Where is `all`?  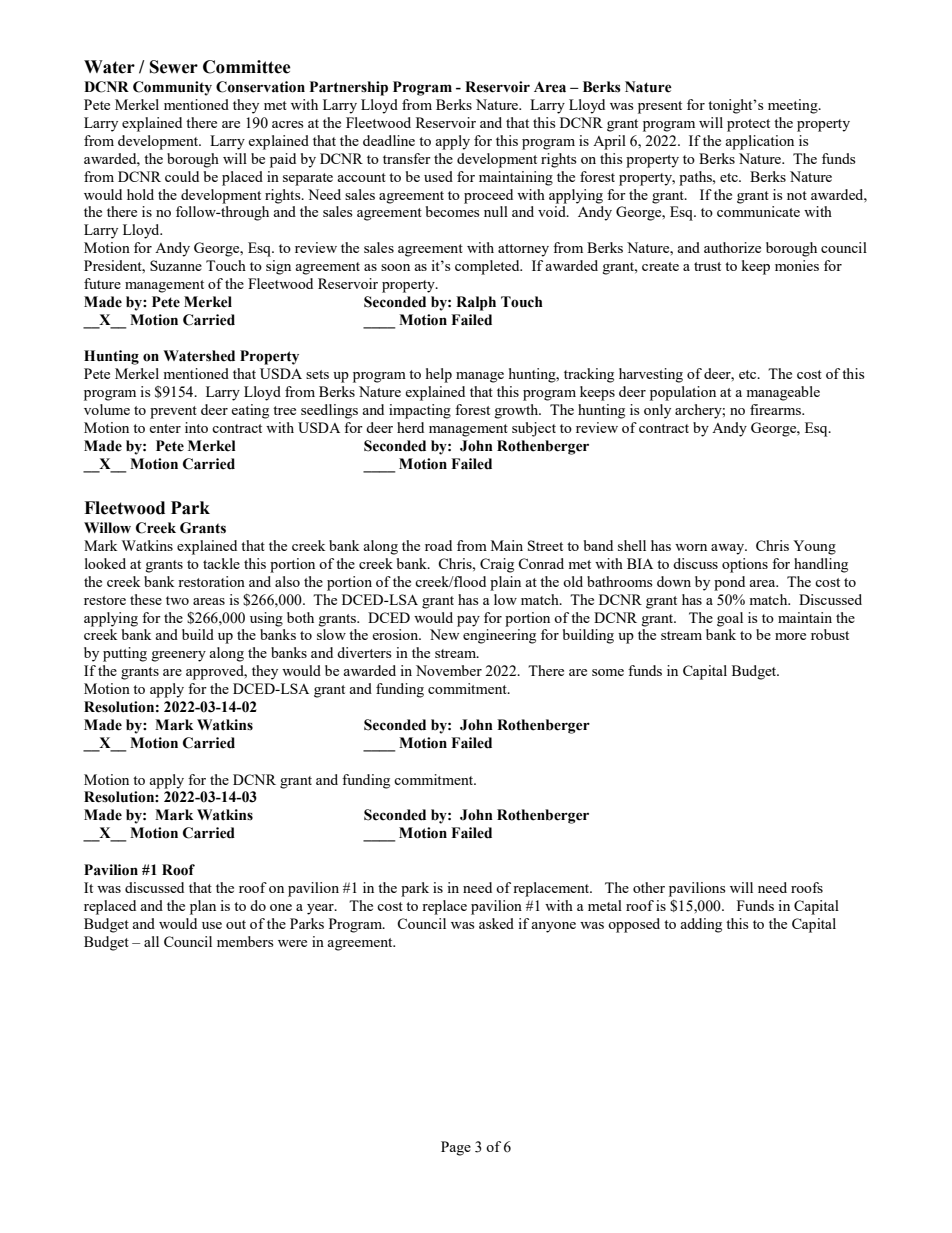
all is located at coordinates (151, 941).
